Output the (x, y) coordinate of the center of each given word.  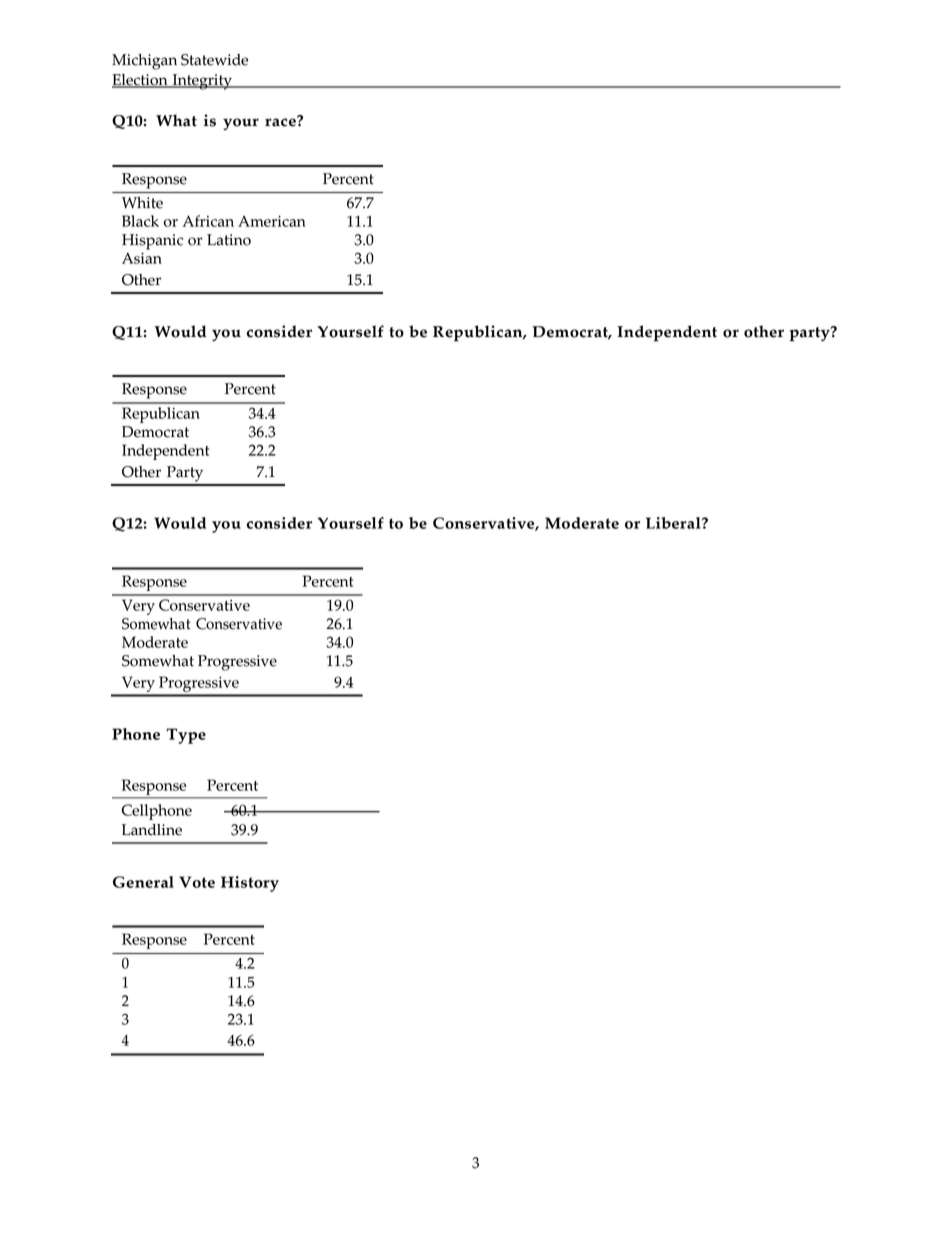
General (143, 882)
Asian (142, 258)
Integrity (202, 82)
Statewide (214, 60)
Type (186, 736)
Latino (229, 240)
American (272, 221)
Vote (197, 882)
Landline (152, 830)
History (250, 884)
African (208, 221)
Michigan (144, 62)
